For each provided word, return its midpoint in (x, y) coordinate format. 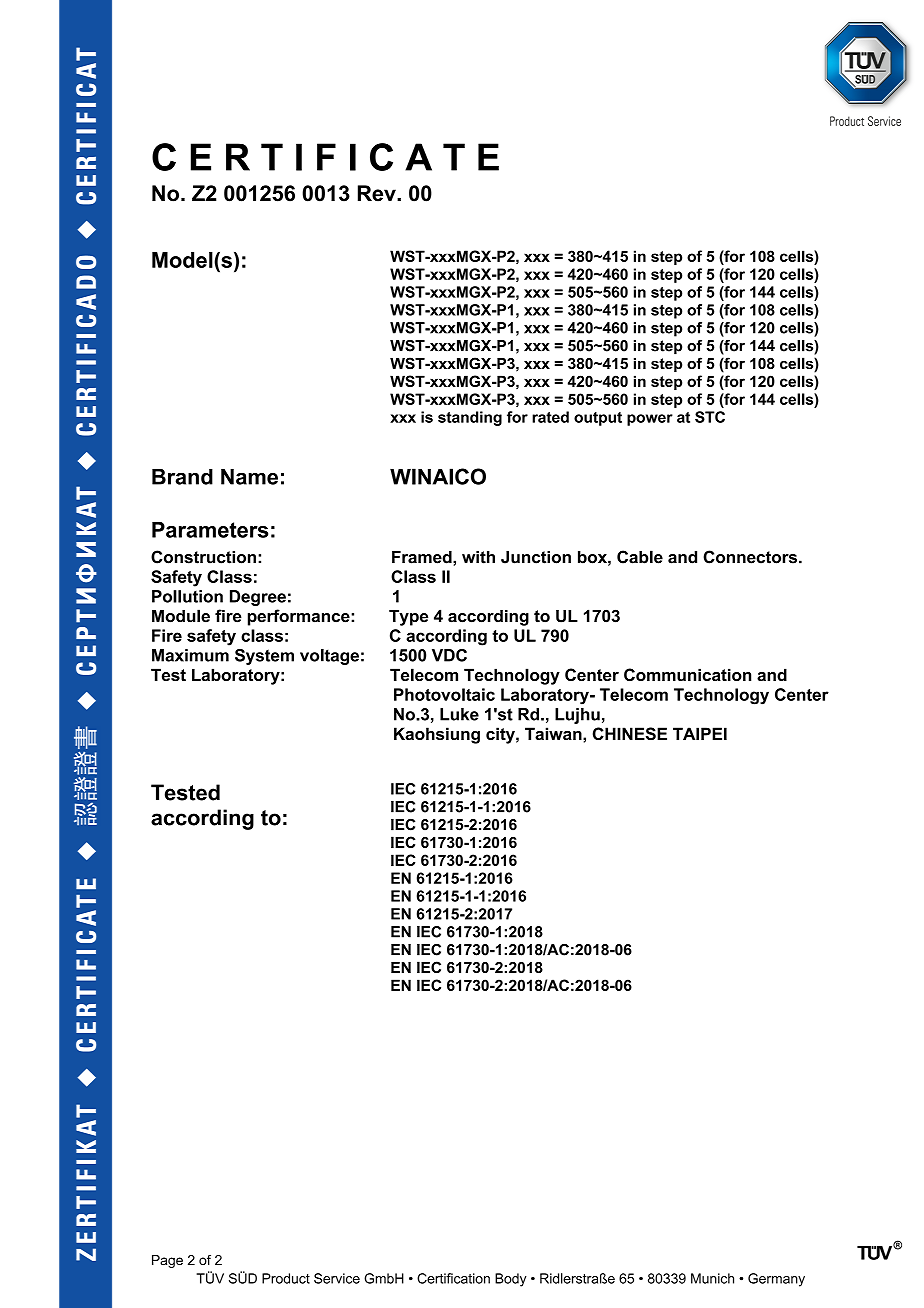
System (264, 657)
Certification (453, 1278)
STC (710, 417)
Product (286, 1278)
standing (470, 418)
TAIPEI (700, 733)
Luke (459, 714)
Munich (712, 1278)
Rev (378, 193)
